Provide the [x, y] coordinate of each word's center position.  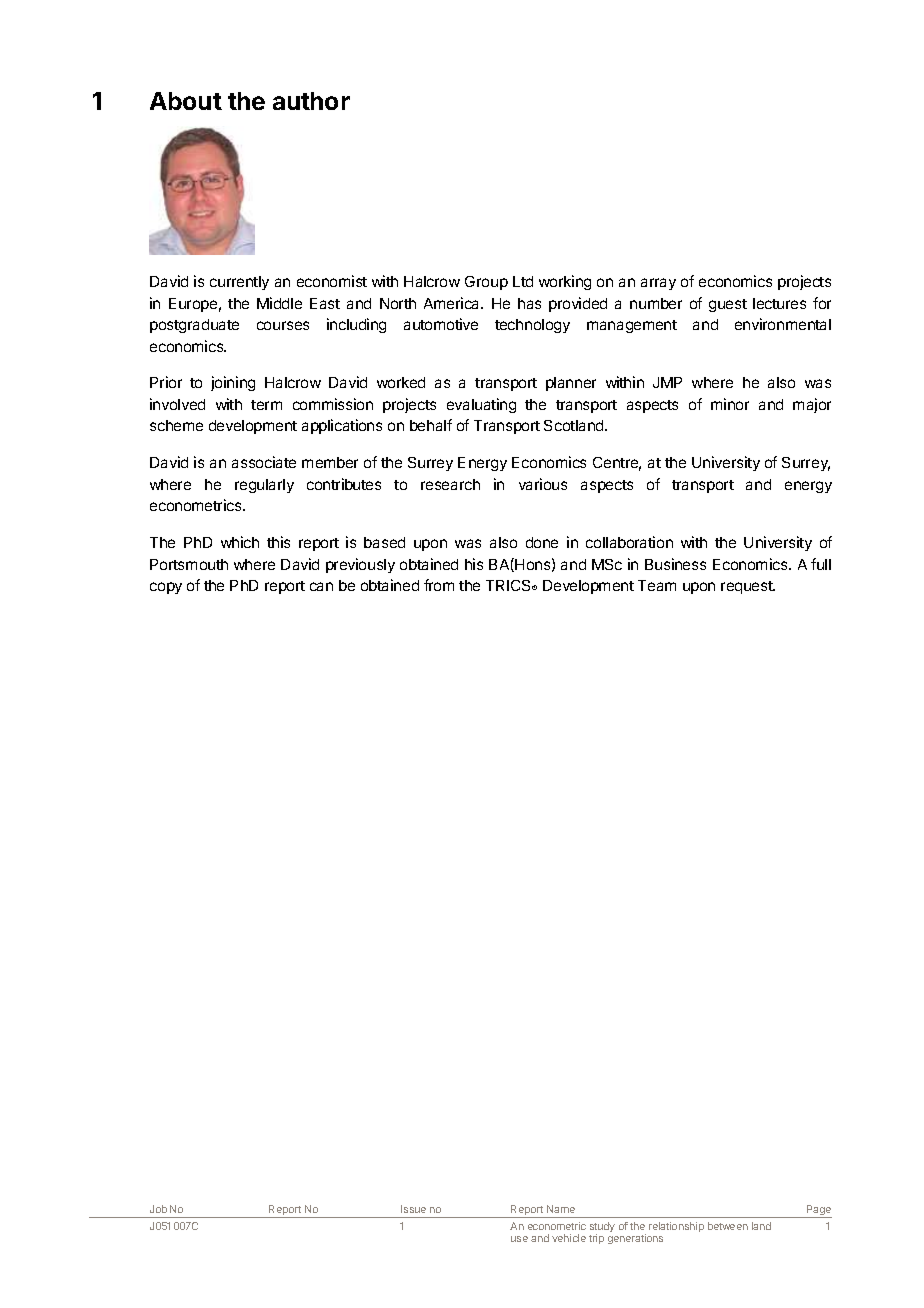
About [186, 101]
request [748, 587]
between [728, 1226]
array [658, 284]
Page [818, 1211]
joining [233, 383]
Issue [413, 1209]
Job [158, 1209]
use [519, 1239]
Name [561, 1209]
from [439, 585]
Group [486, 283]
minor [730, 404]
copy [166, 588]
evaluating [481, 405]
